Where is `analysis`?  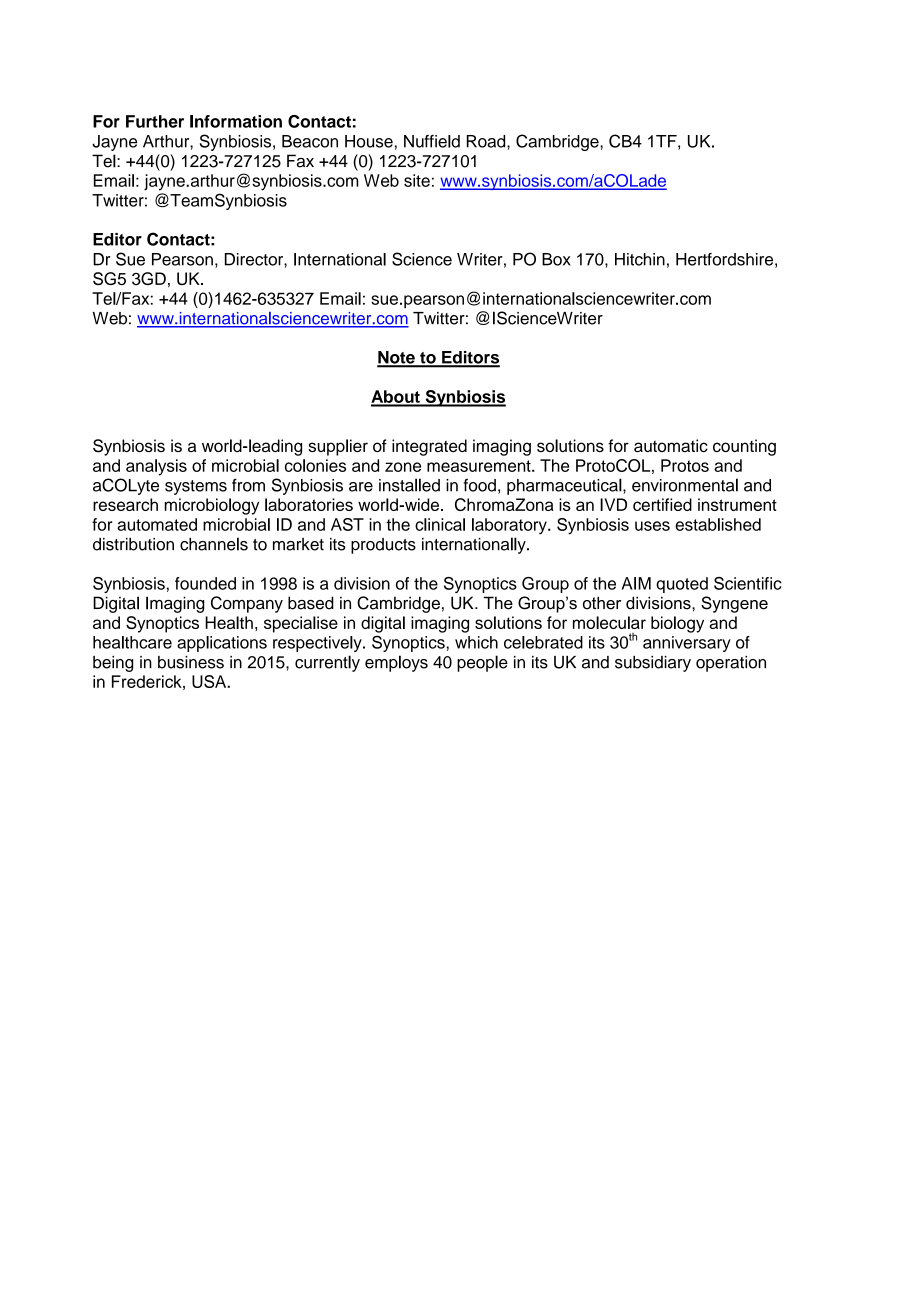
analysis is located at coordinates (156, 467).
